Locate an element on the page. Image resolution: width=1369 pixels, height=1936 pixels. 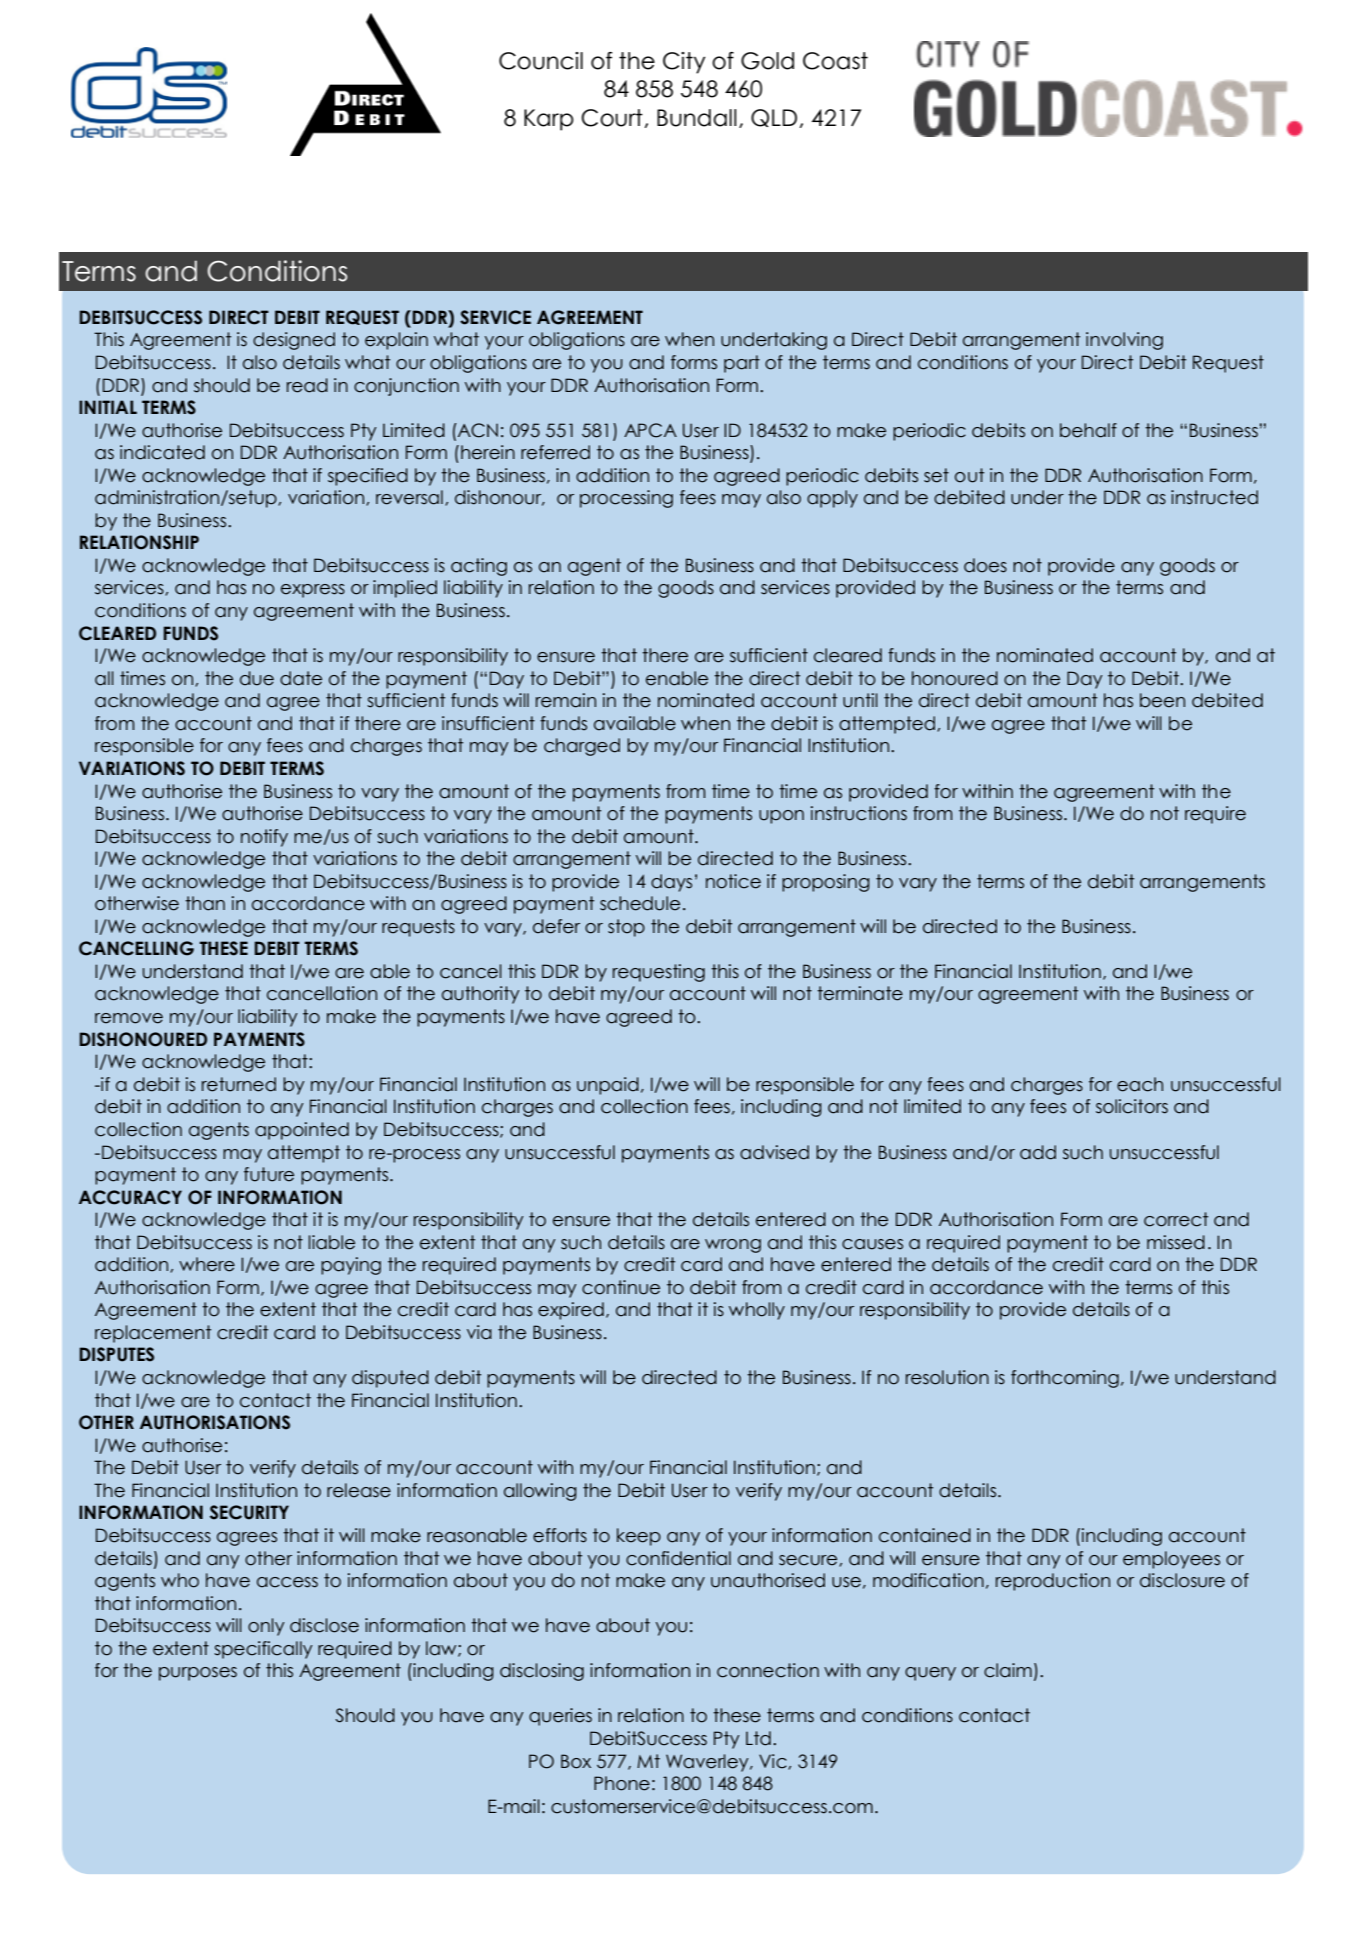
indicated is located at coordinates (162, 452).
